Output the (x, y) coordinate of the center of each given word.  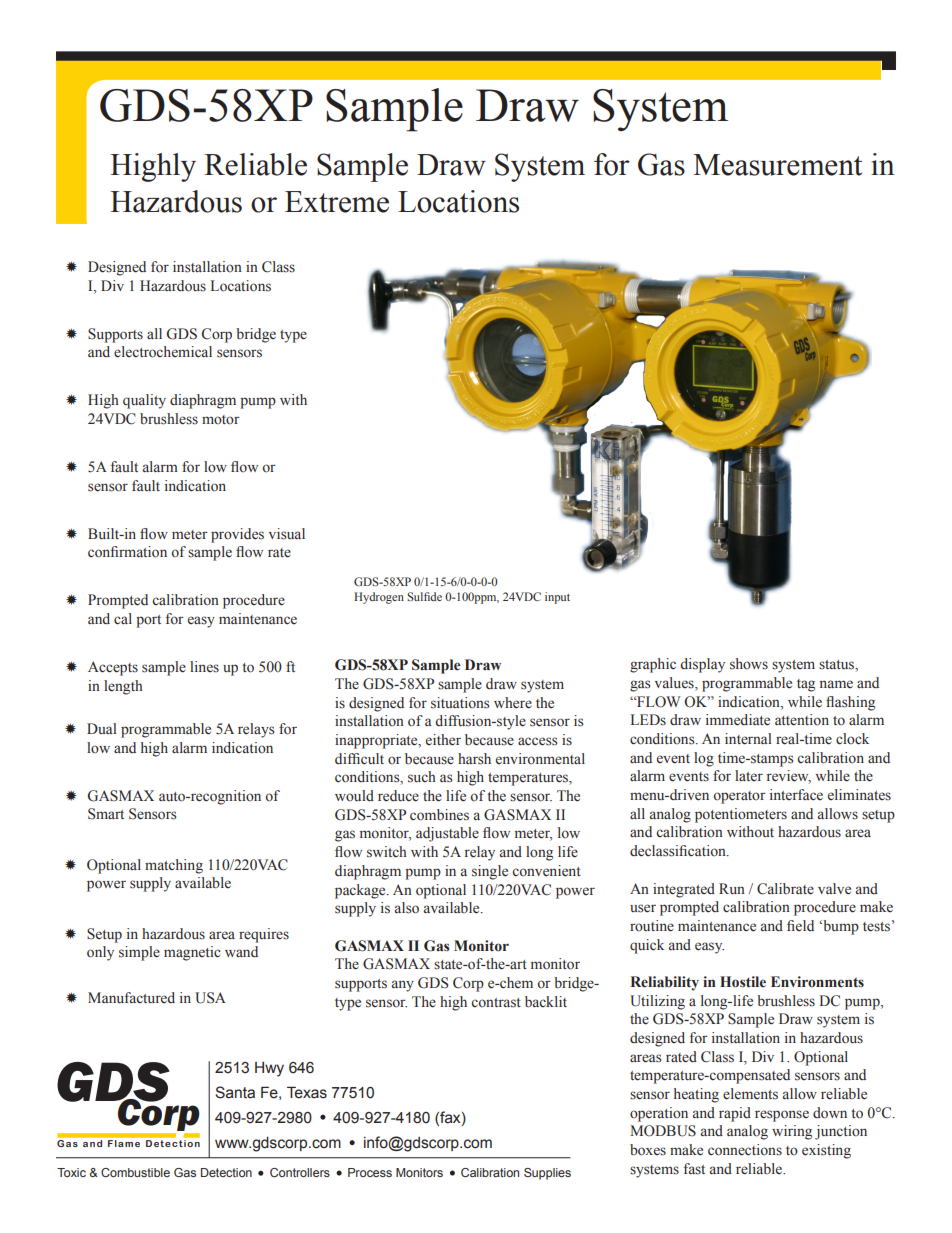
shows (749, 664)
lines (204, 666)
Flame (124, 1143)
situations (460, 703)
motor (221, 420)
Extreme (337, 202)
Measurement (777, 165)
